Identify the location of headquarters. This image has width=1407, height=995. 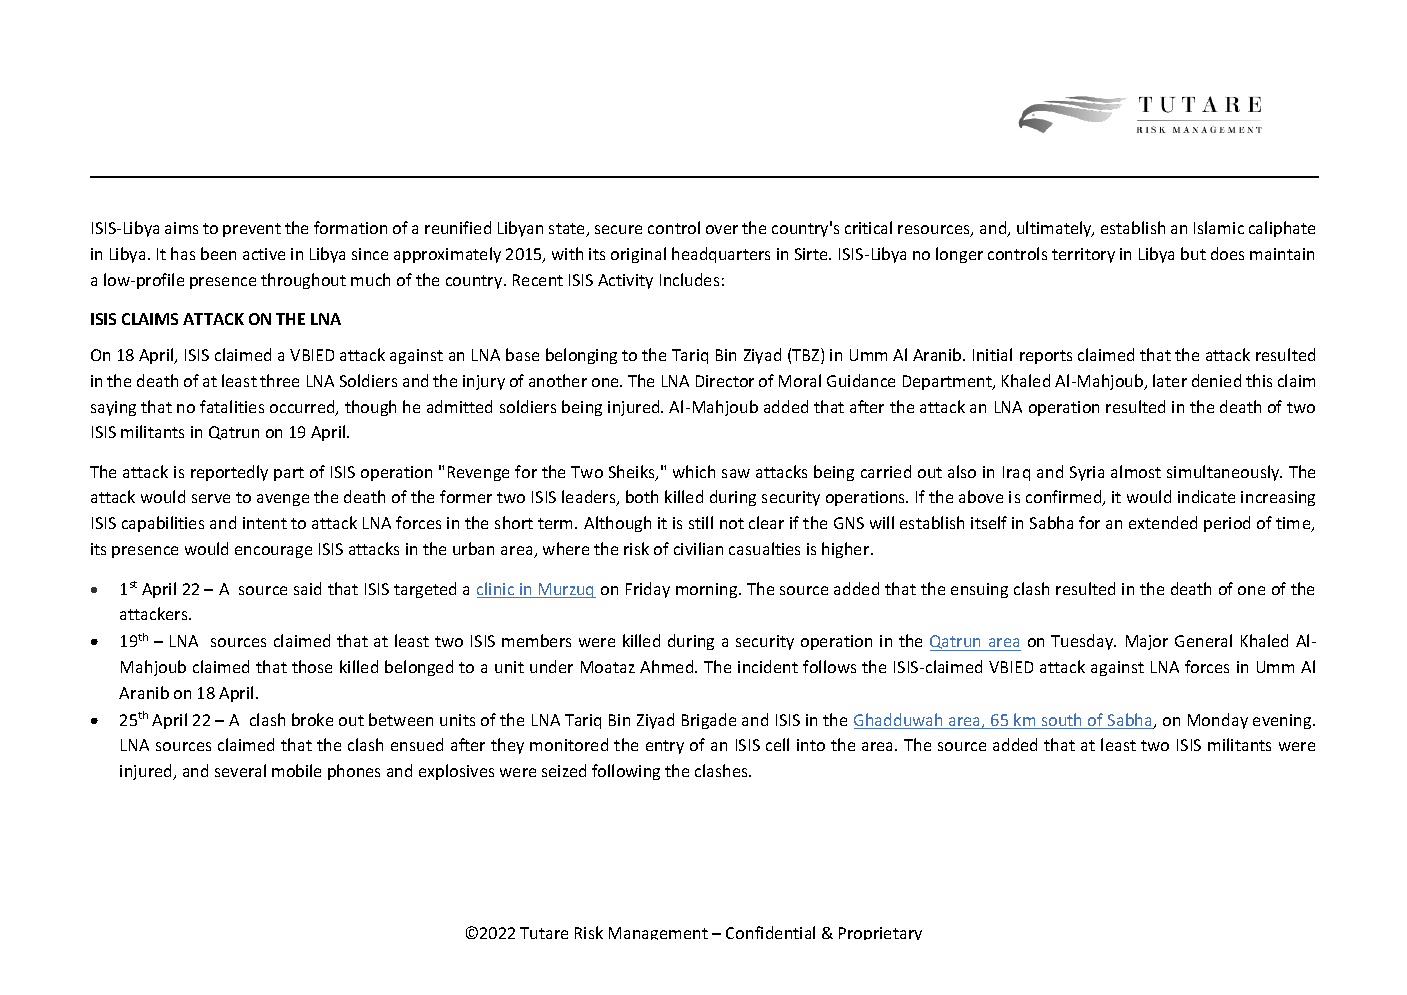
(721, 255).
